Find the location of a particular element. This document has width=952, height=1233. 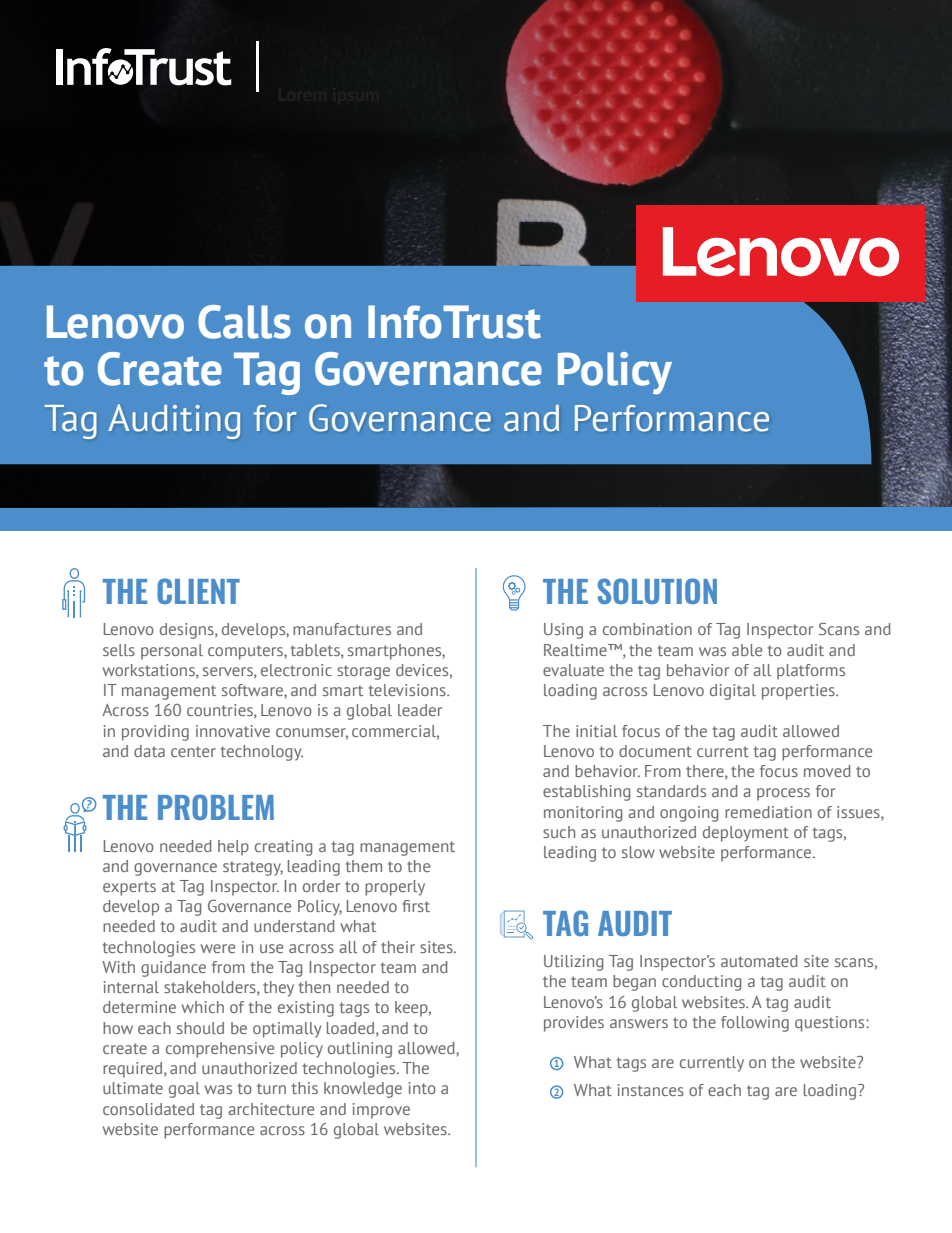

into is located at coordinates (422, 1088).
